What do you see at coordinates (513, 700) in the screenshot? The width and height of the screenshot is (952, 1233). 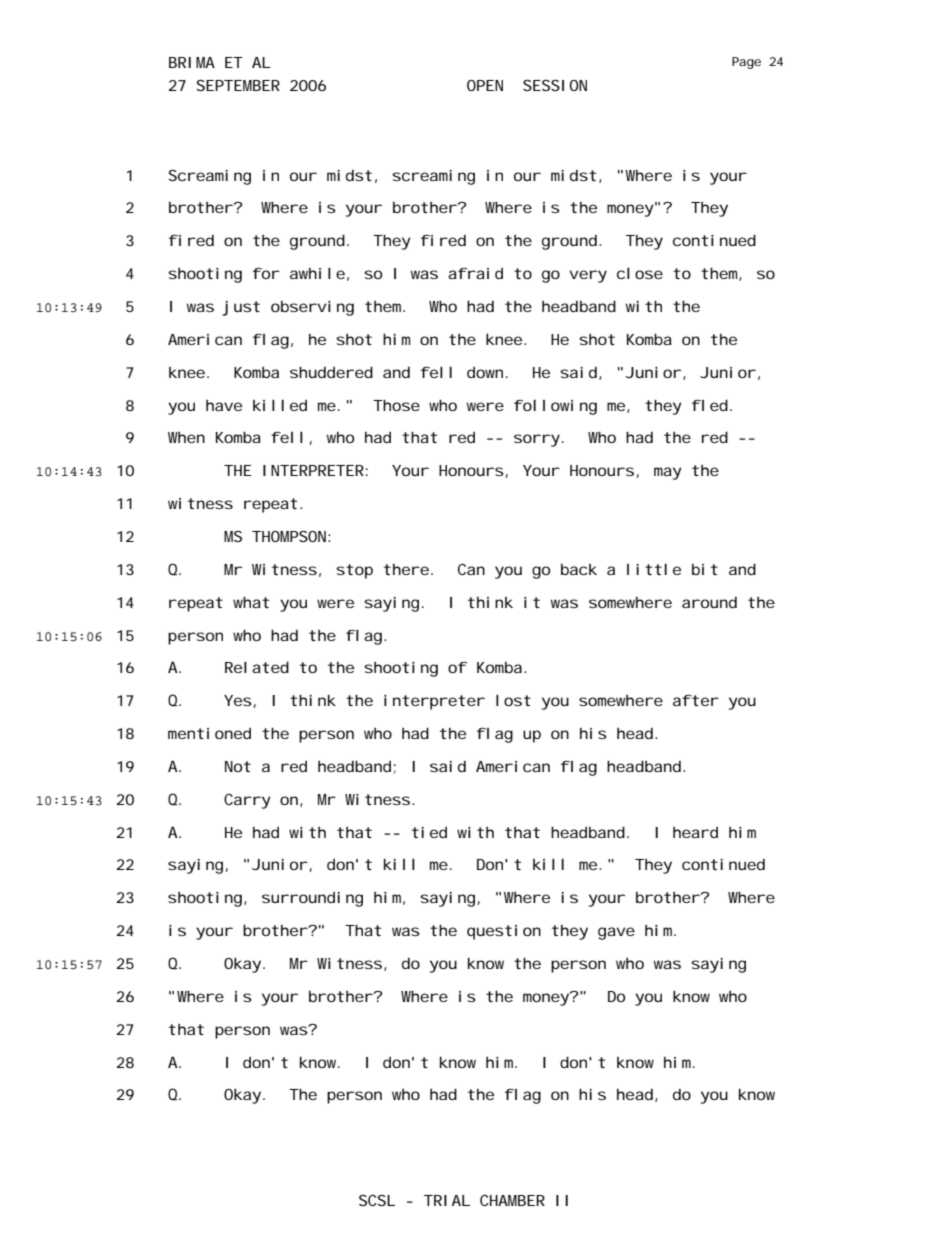 I see `lost` at bounding box center [513, 700].
